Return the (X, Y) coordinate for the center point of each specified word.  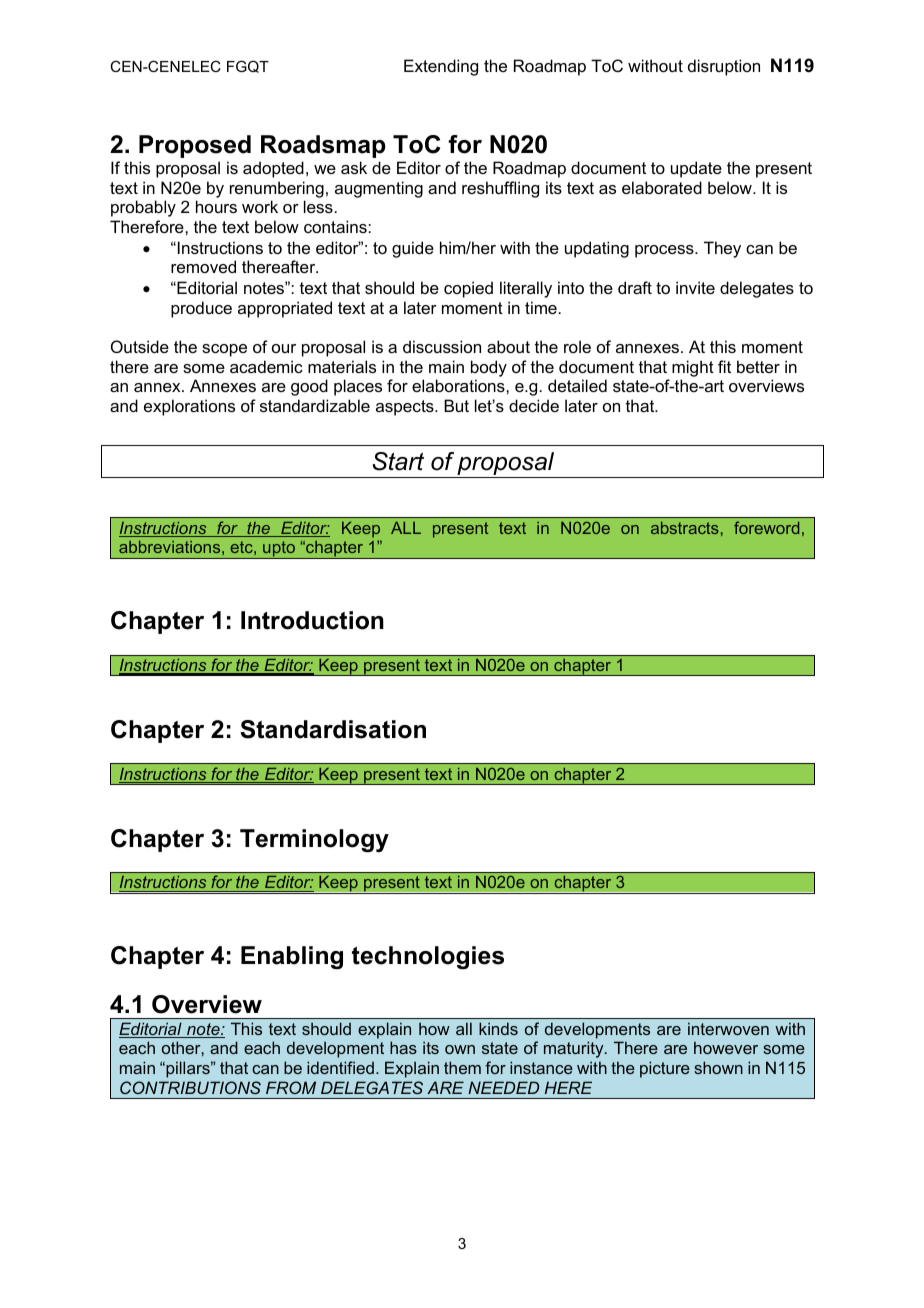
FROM (291, 1087)
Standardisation (333, 729)
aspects (406, 408)
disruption (724, 67)
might (693, 368)
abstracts (685, 528)
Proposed (195, 146)
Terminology (314, 841)
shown (718, 1067)
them (462, 1067)
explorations (189, 407)
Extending (441, 67)
